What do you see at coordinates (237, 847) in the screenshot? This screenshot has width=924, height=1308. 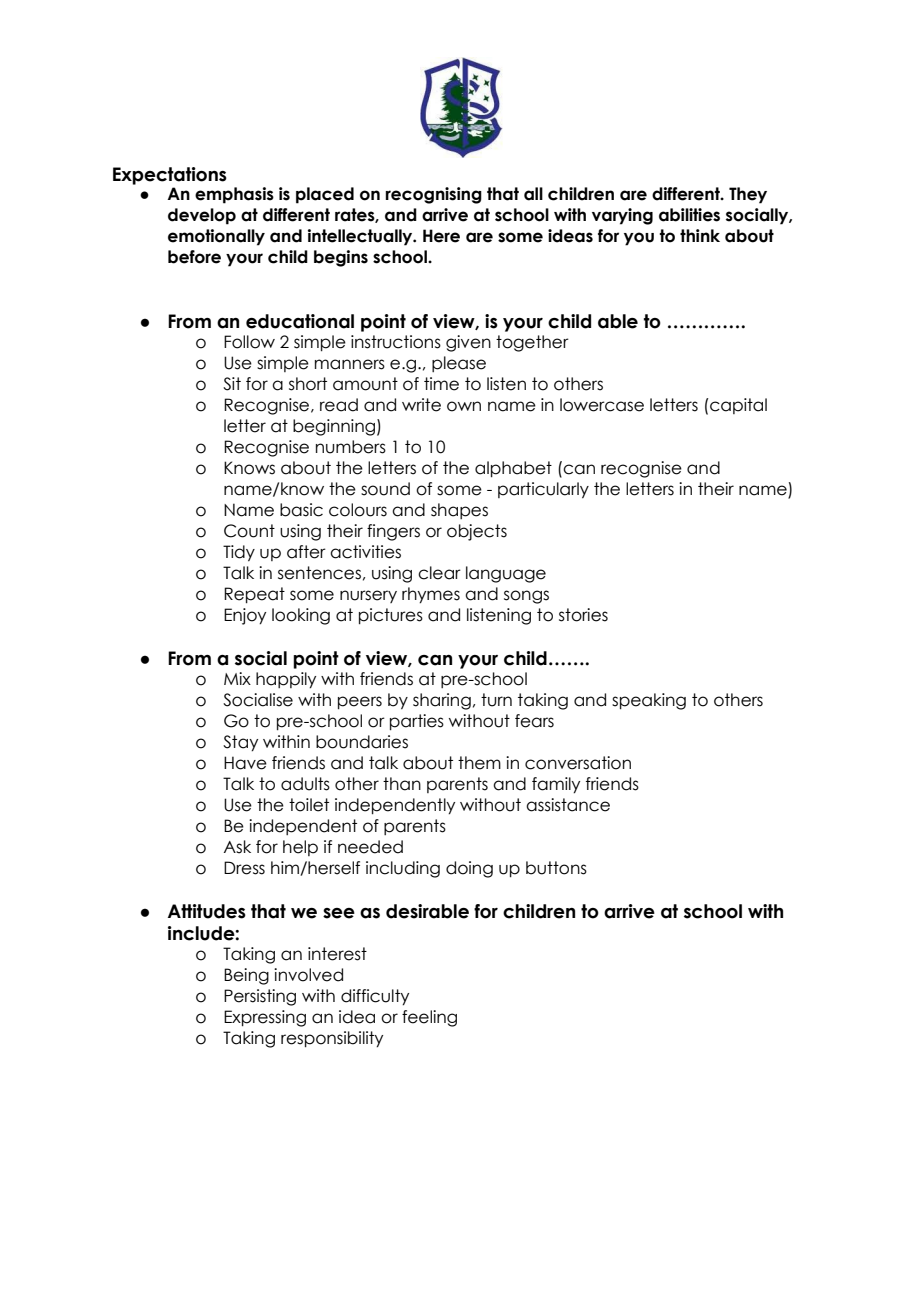 I see `Ask` at bounding box center [237, 847].
